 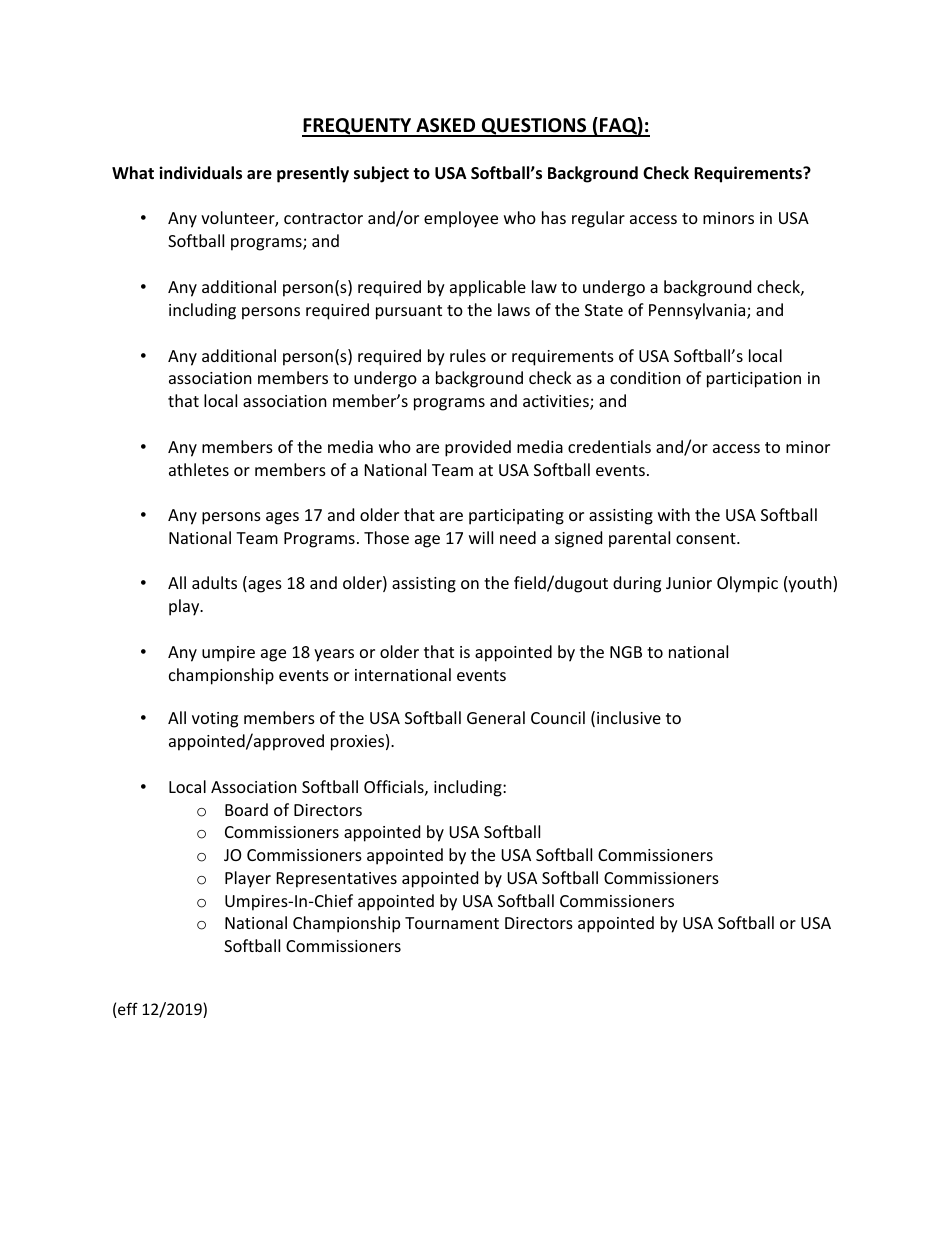 What do you see at coordinates (468, 355) in the screenshot?
I see `rules` at bounding box center [468, 355].
